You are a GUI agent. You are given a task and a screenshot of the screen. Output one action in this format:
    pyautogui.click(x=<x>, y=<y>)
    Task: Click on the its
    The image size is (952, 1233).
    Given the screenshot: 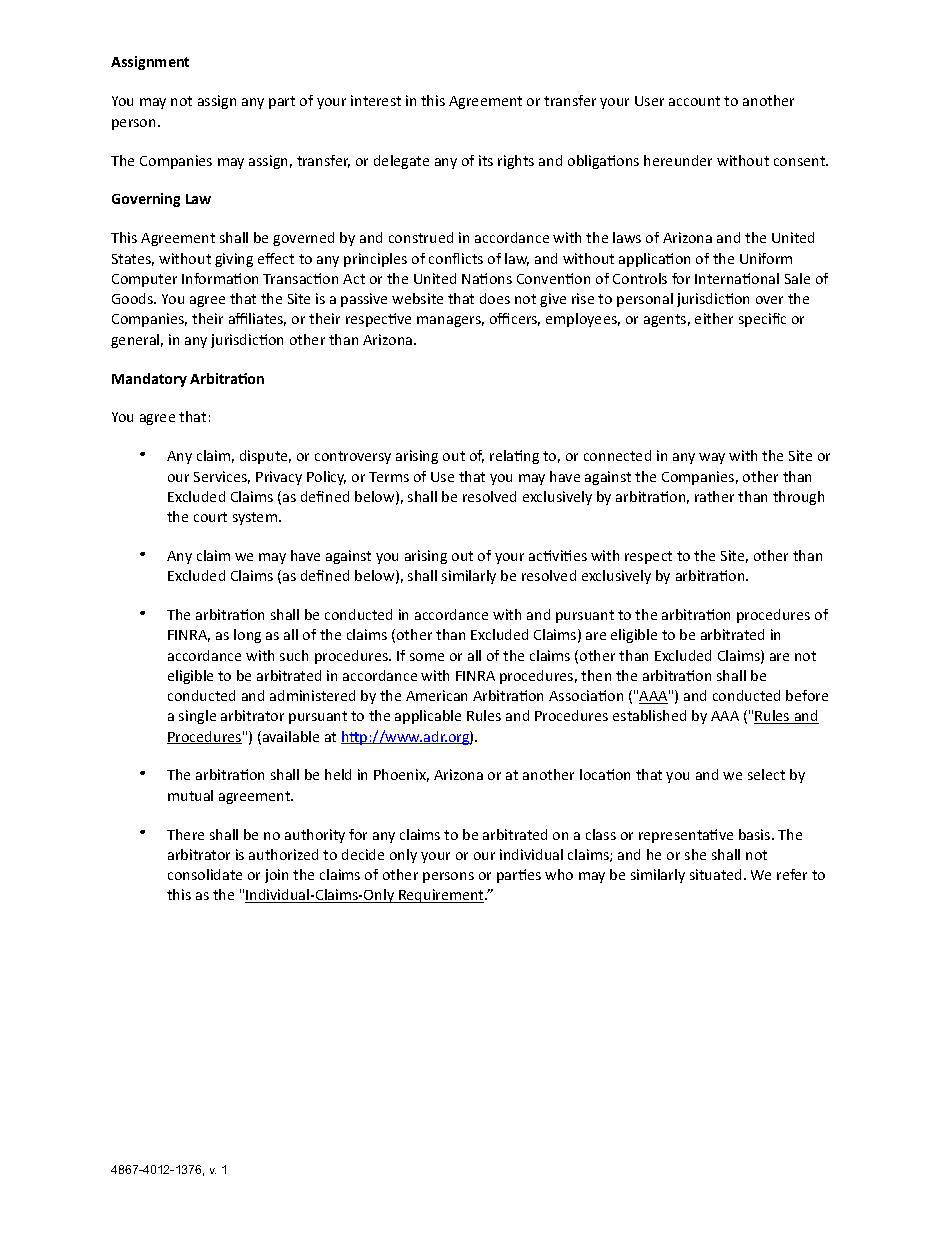 What is the action you would take?
    pyautogui.click(x=486, y=160)
